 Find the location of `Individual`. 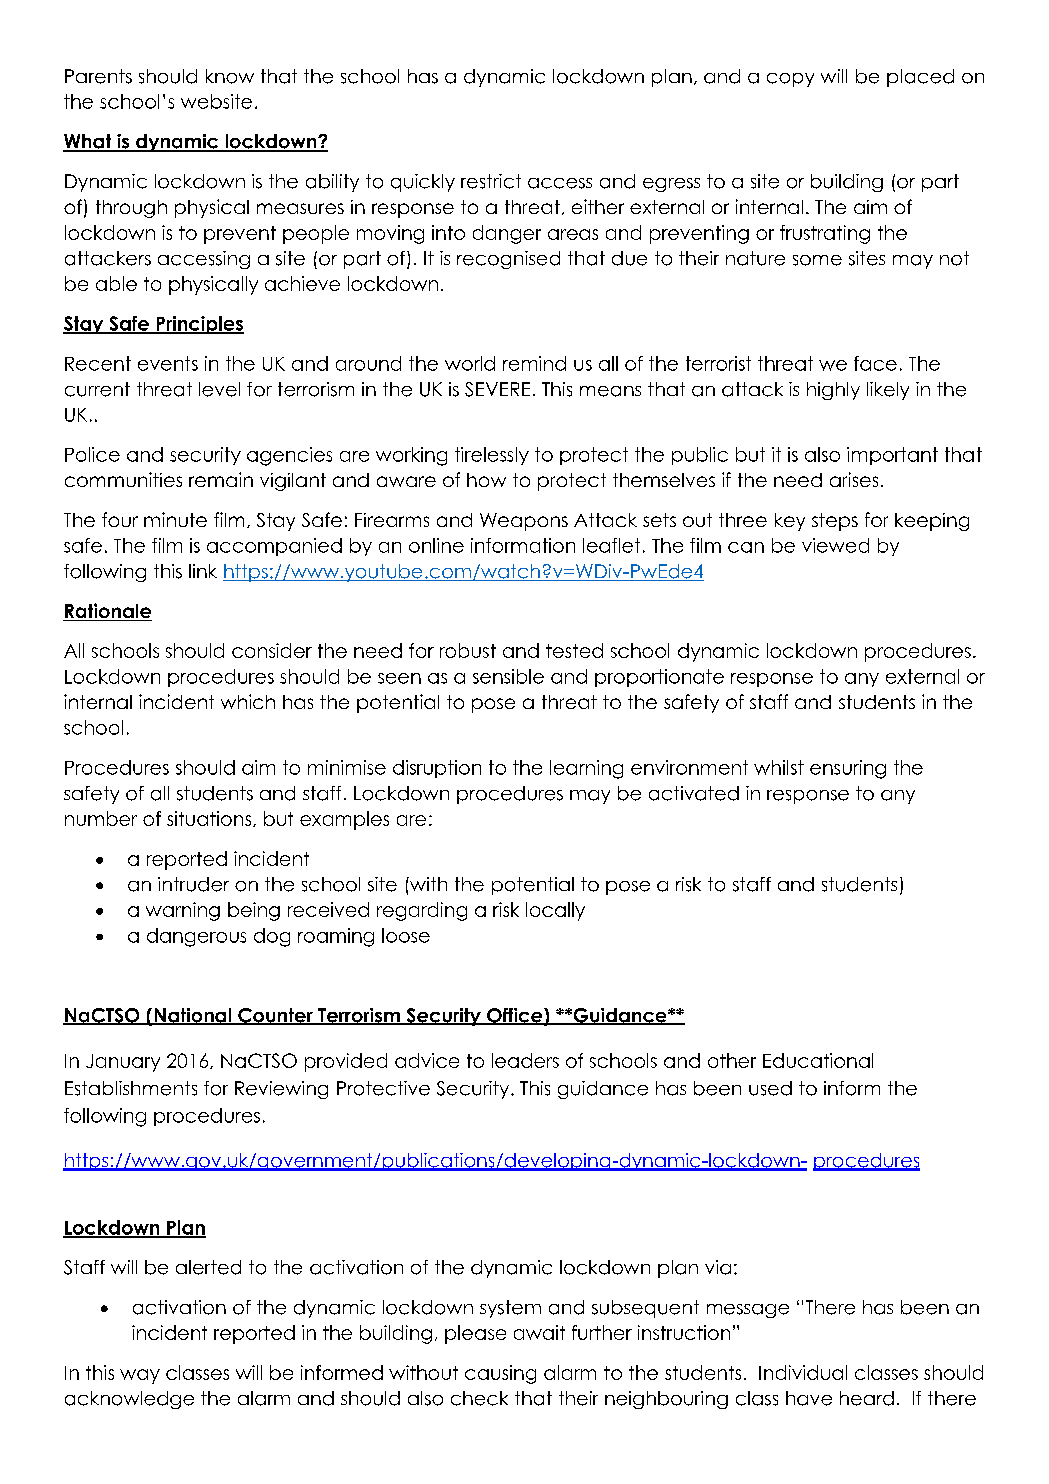

Individual is located at coordinates (803, 1372).
